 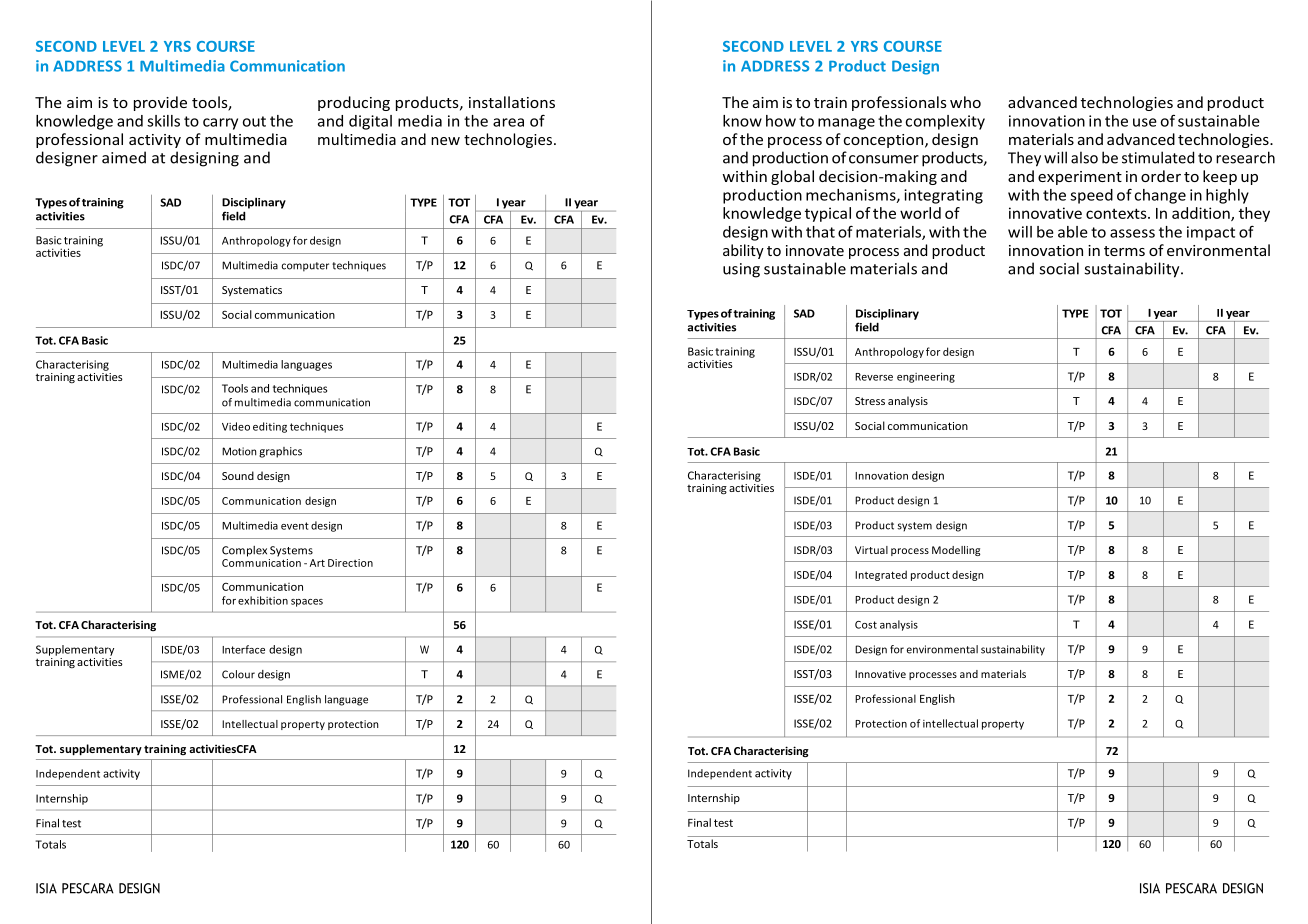 What do you see at coordinates (243, 649) in the page?
I see `Interface` at bounding box center [243, 649].
